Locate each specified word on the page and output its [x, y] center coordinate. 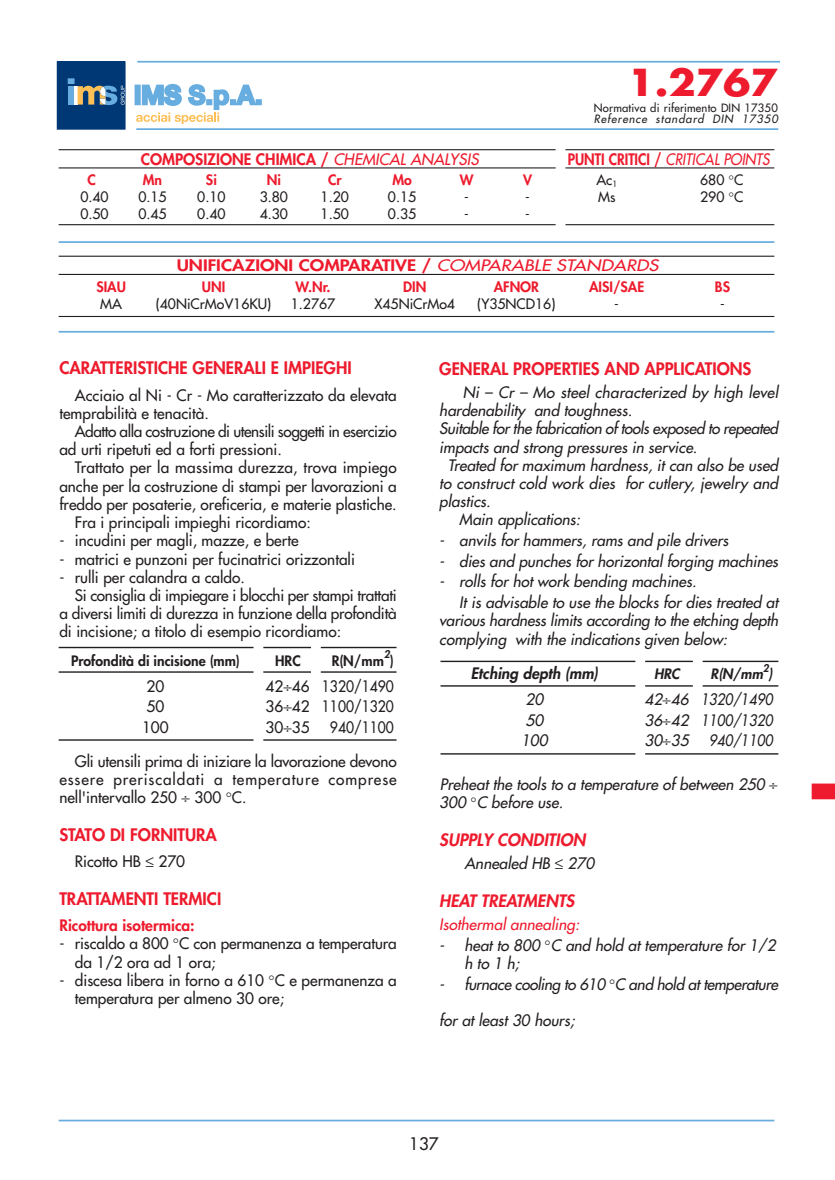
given [661, 641]
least [494, 1019]
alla [130, 430]
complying [473, 640]
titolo [170, 630]
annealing [544, 925]
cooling [538, 985]
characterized [641, 391]
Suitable [464, 427]
